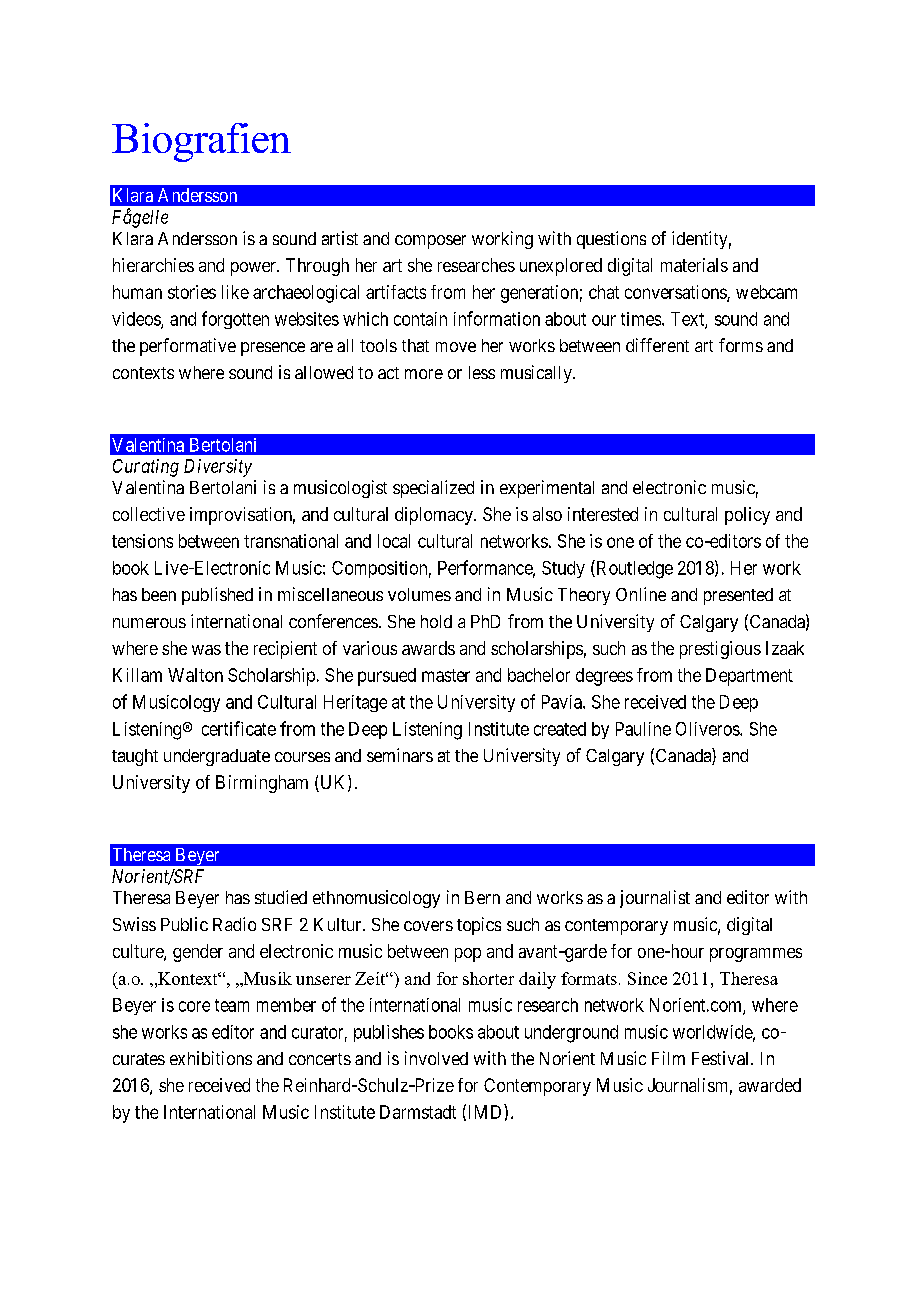 This screenshot has width=924, height=1308. Describe the element at coordinates (694, 265) in the screenshot. I see `materials` at that location.
